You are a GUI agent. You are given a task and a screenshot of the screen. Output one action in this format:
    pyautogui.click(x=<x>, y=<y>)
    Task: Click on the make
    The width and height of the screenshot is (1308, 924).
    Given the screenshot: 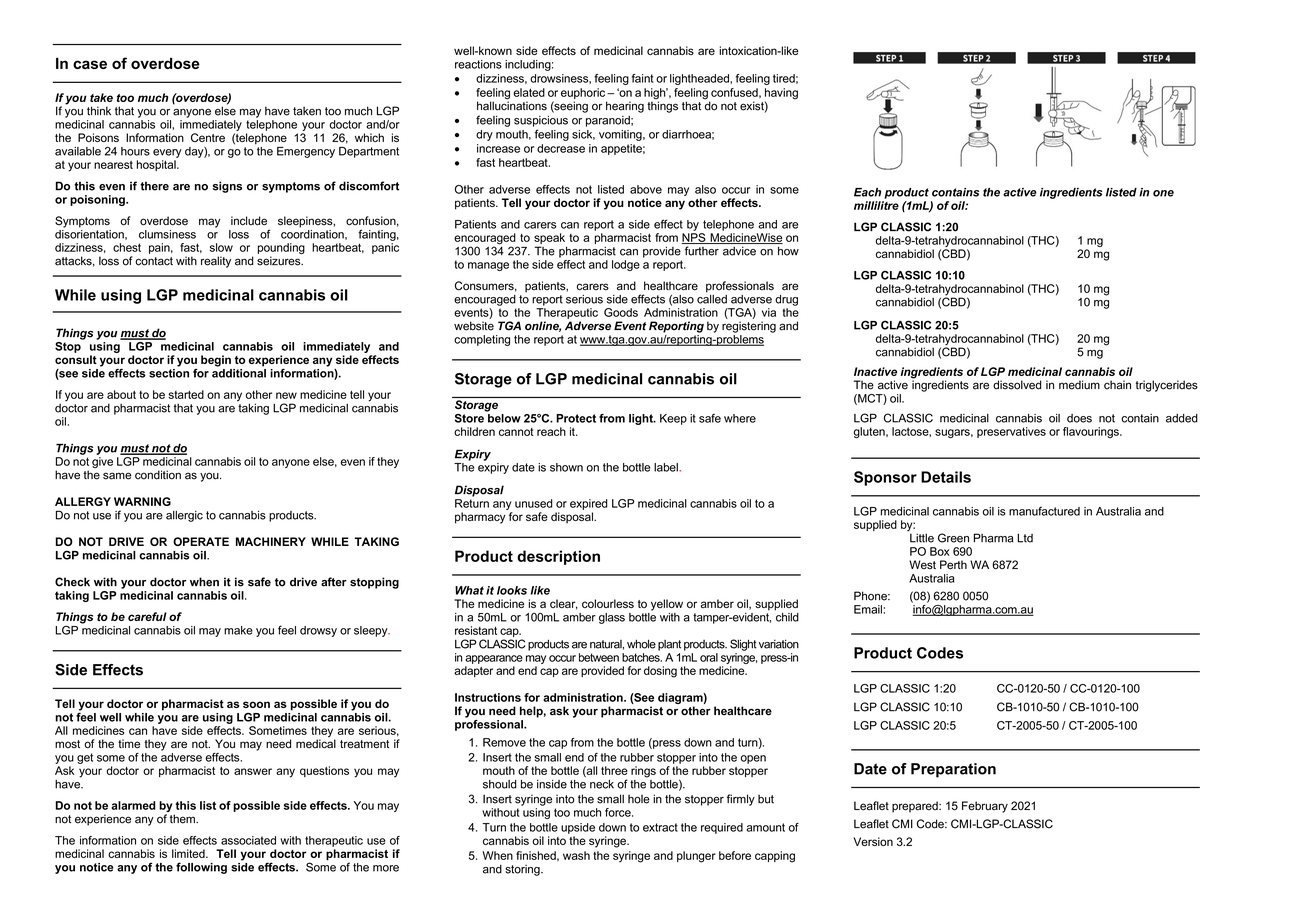 What is the action you would take?
    pyautogui.click(x=238, y=630)
